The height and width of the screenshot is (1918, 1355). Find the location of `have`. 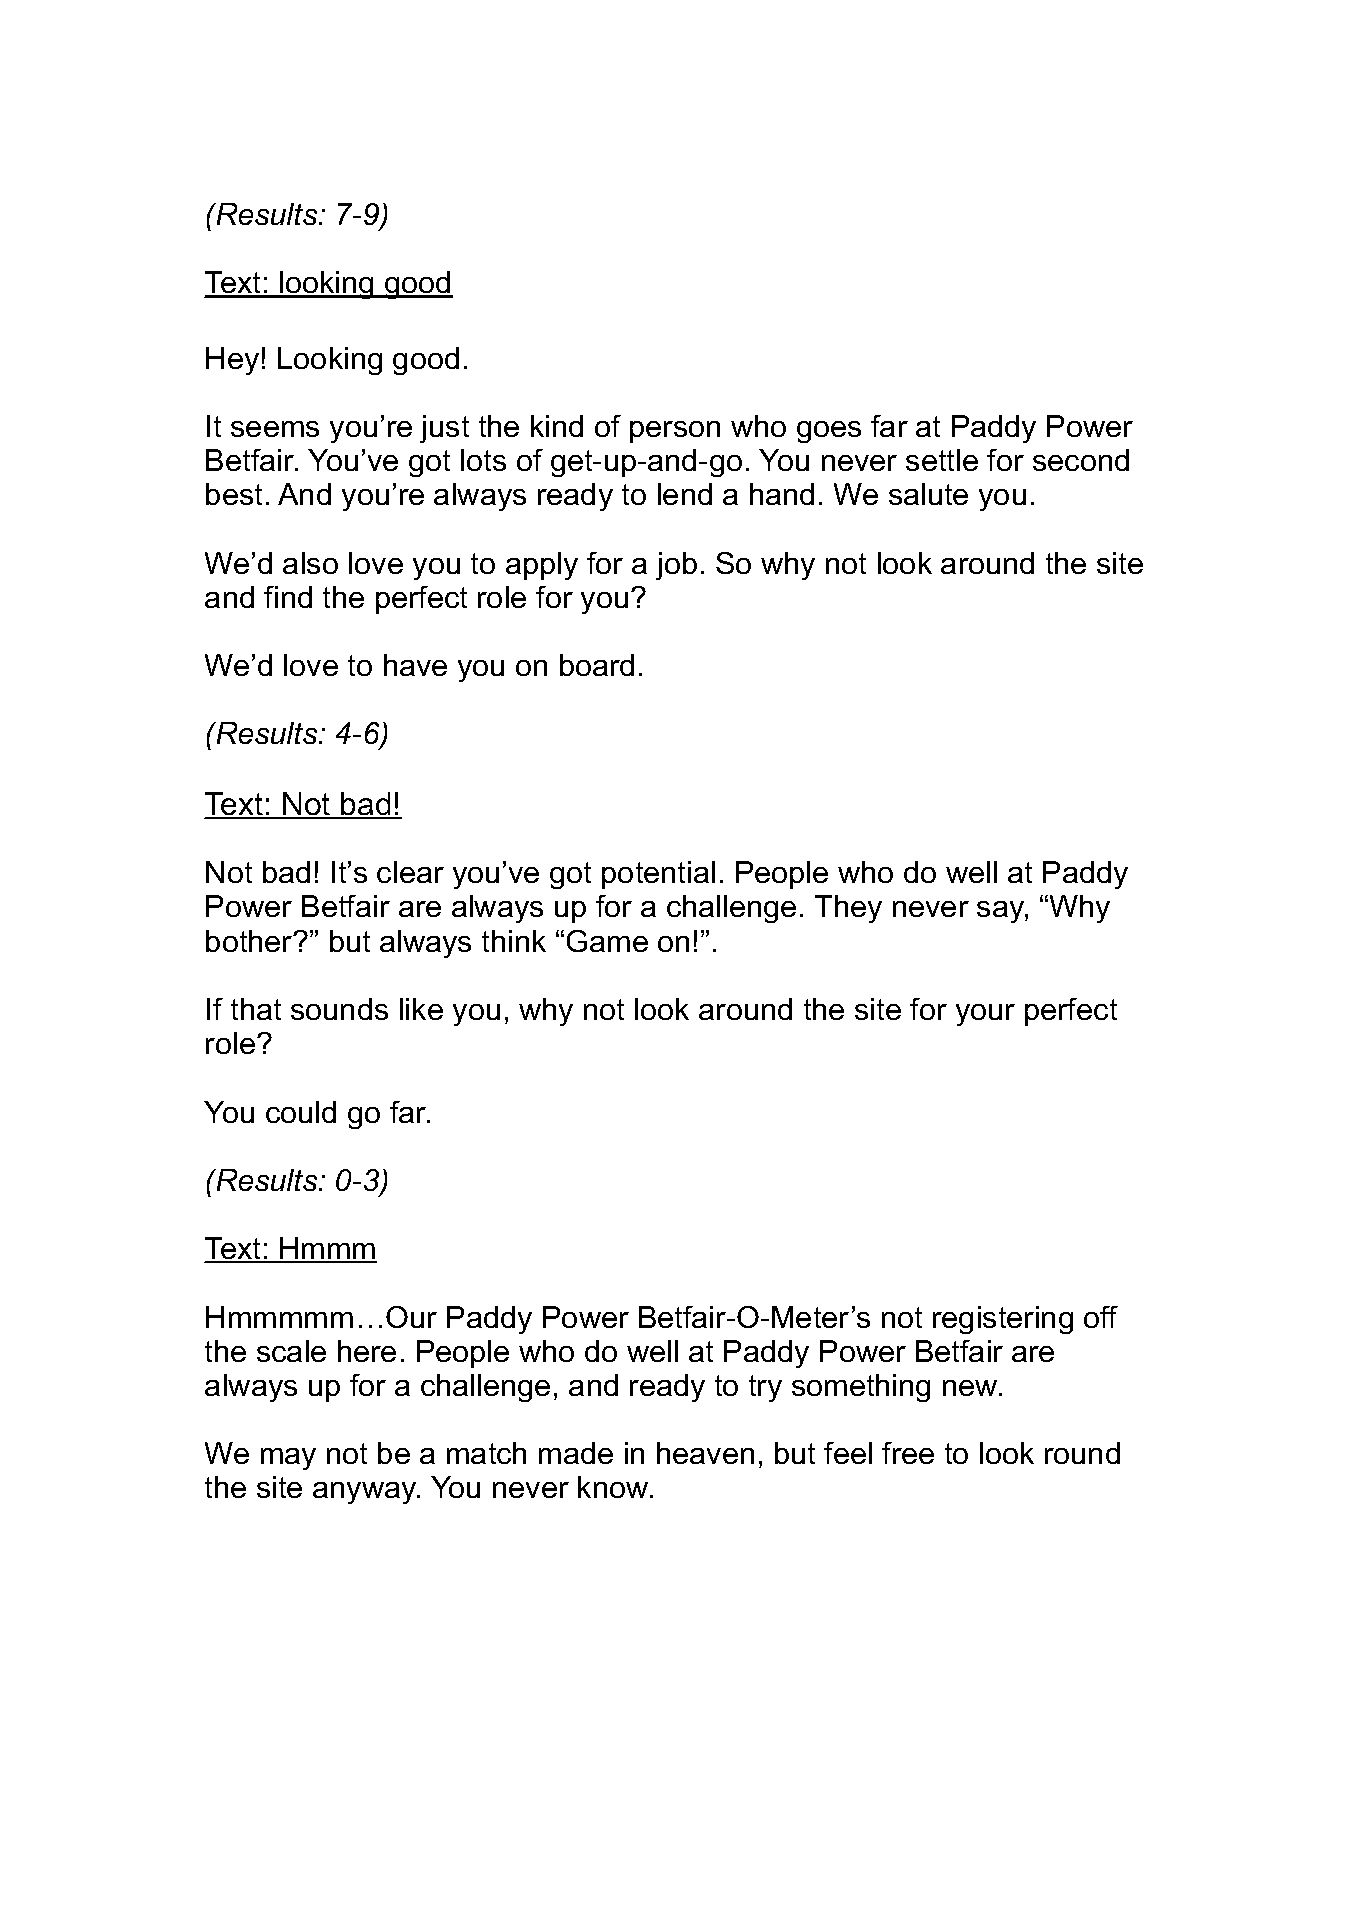

have is located at coordinates (415, 665).
